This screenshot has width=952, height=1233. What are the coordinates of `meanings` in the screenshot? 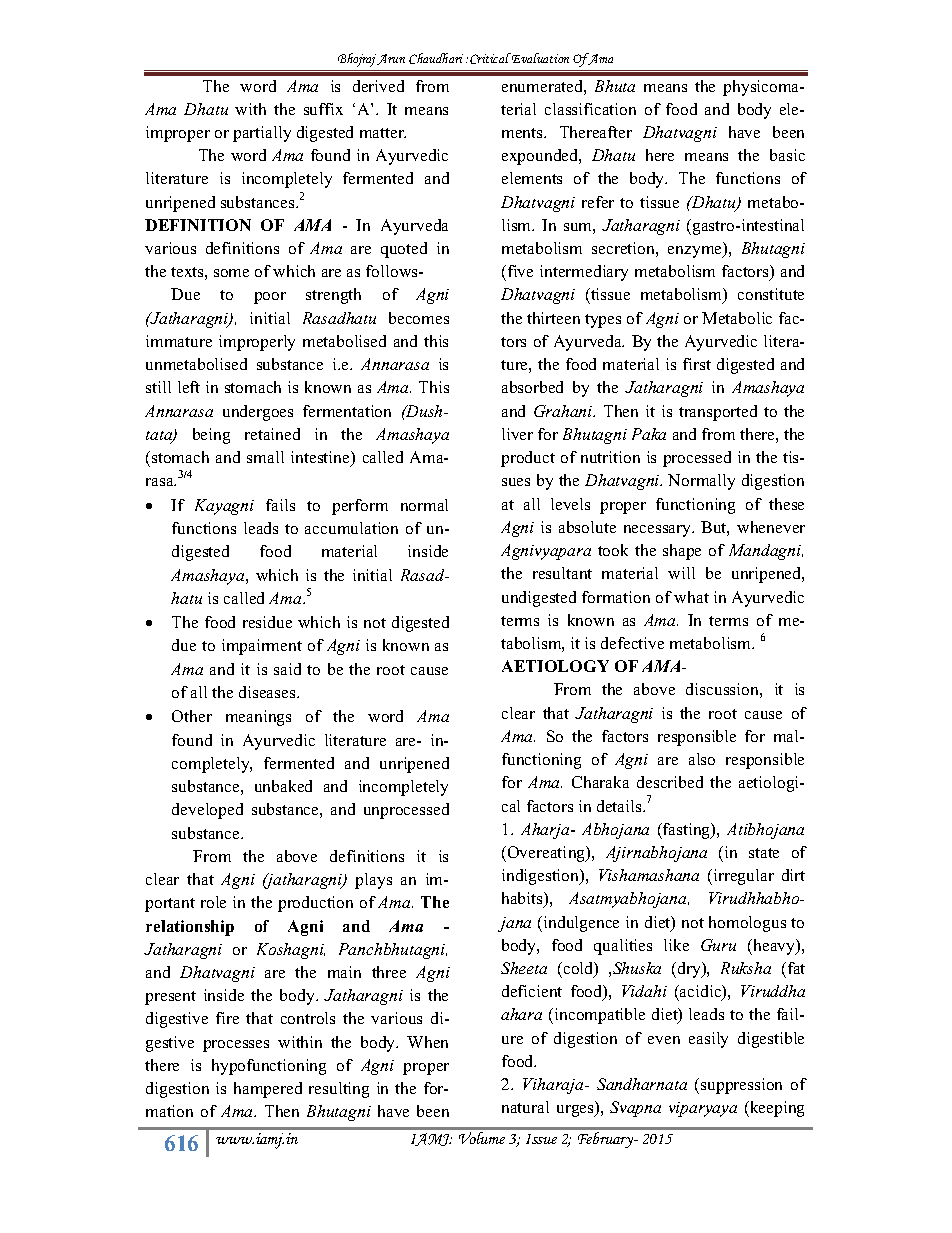 It's located at (258, 718).
